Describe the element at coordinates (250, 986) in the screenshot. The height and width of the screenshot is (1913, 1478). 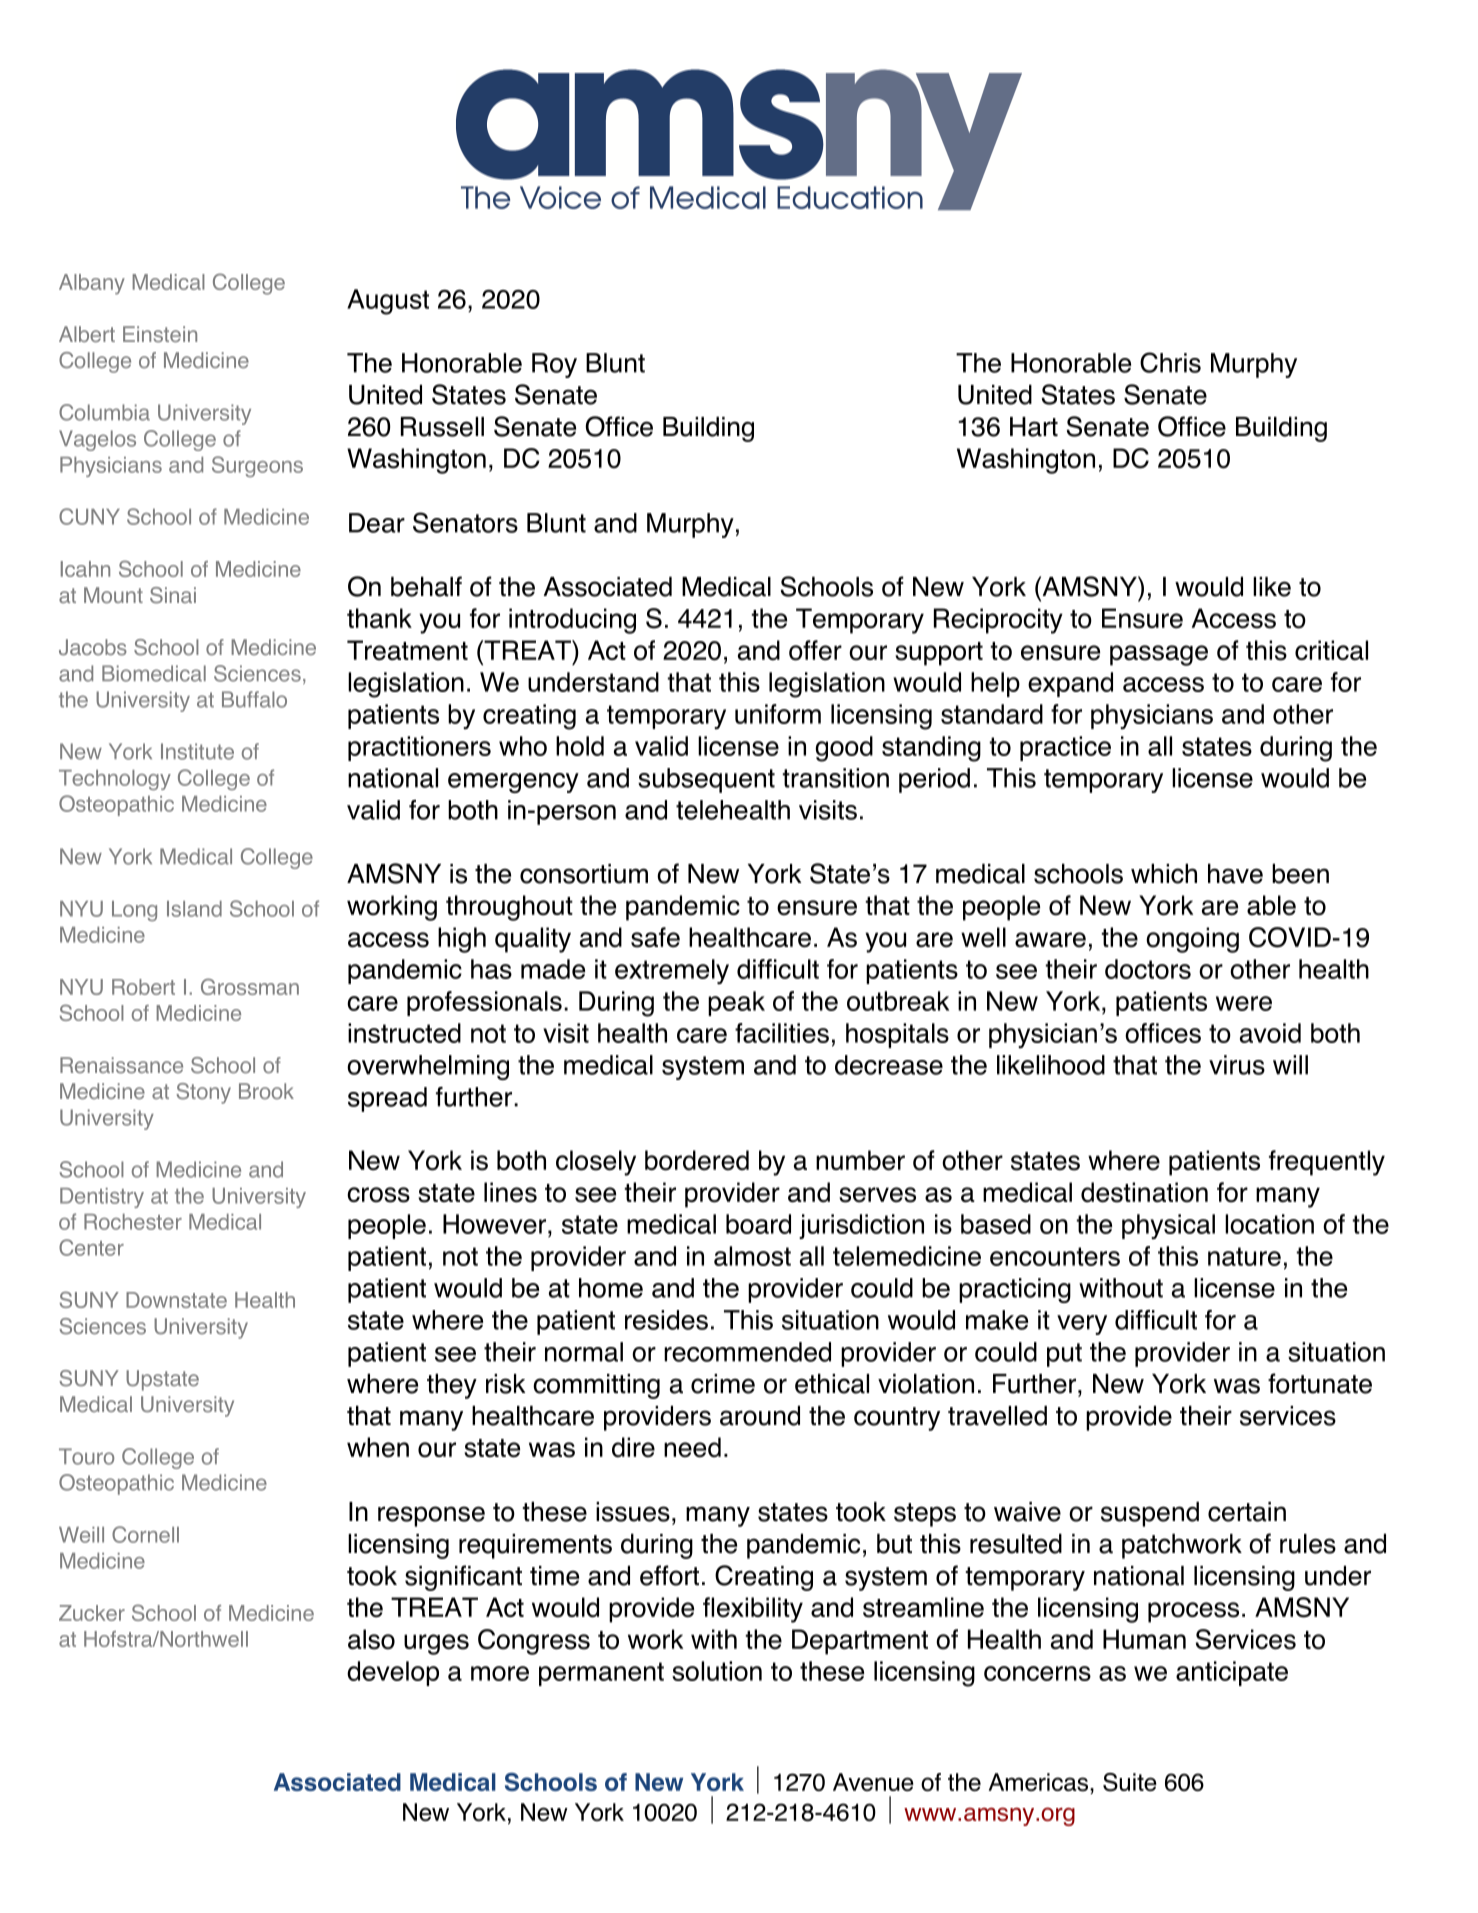
I see `Grossman` at that location.
